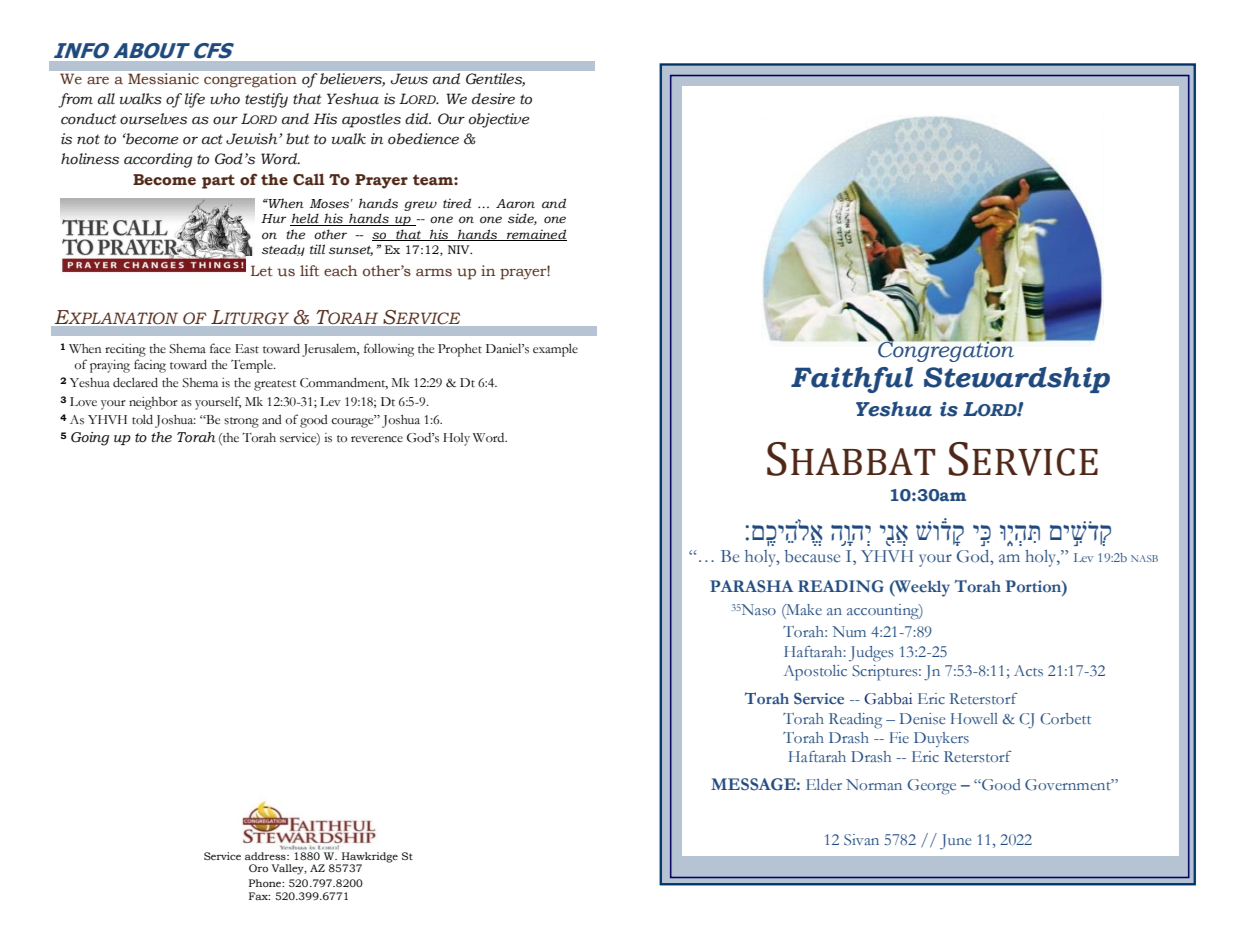  What do you see at coordinates (493, 99) in the page?
I see `desire` at bounding box center [493, 99].
